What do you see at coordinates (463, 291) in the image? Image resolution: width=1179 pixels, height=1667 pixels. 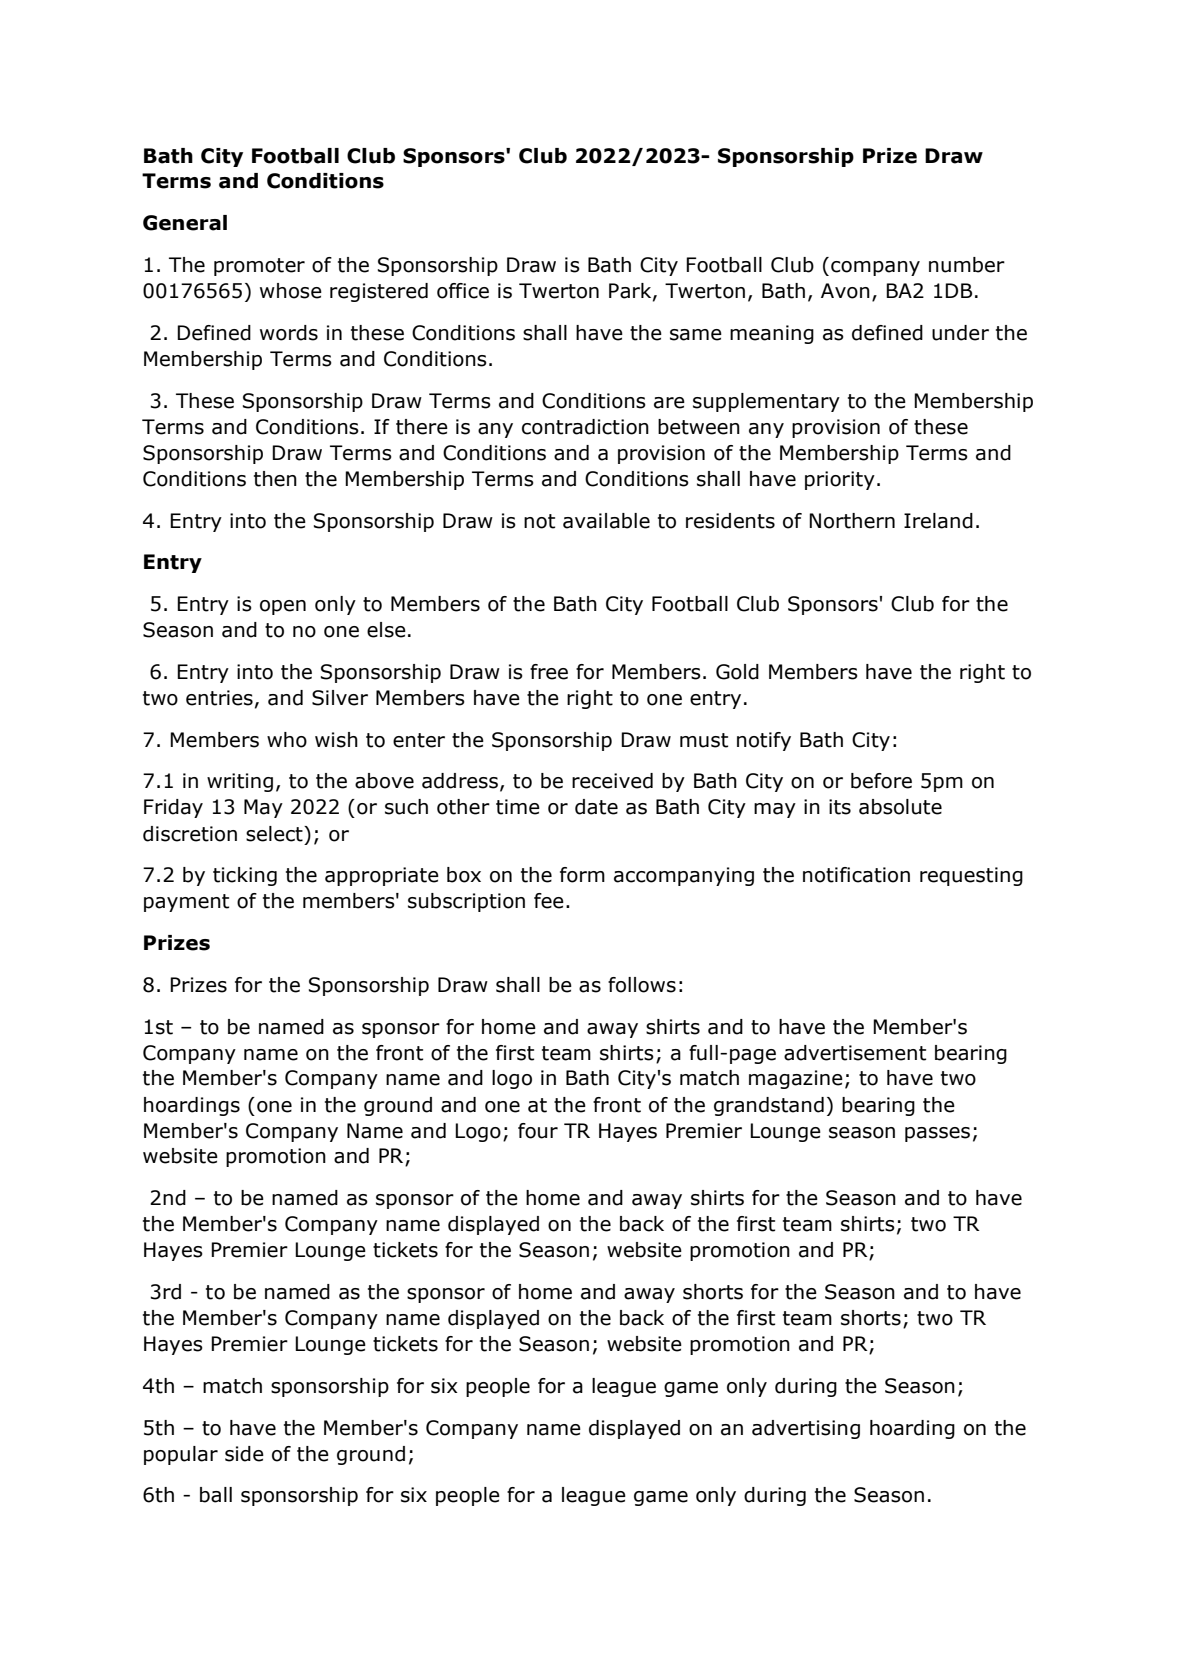 I see `office` at bounding box center [463, 291].
